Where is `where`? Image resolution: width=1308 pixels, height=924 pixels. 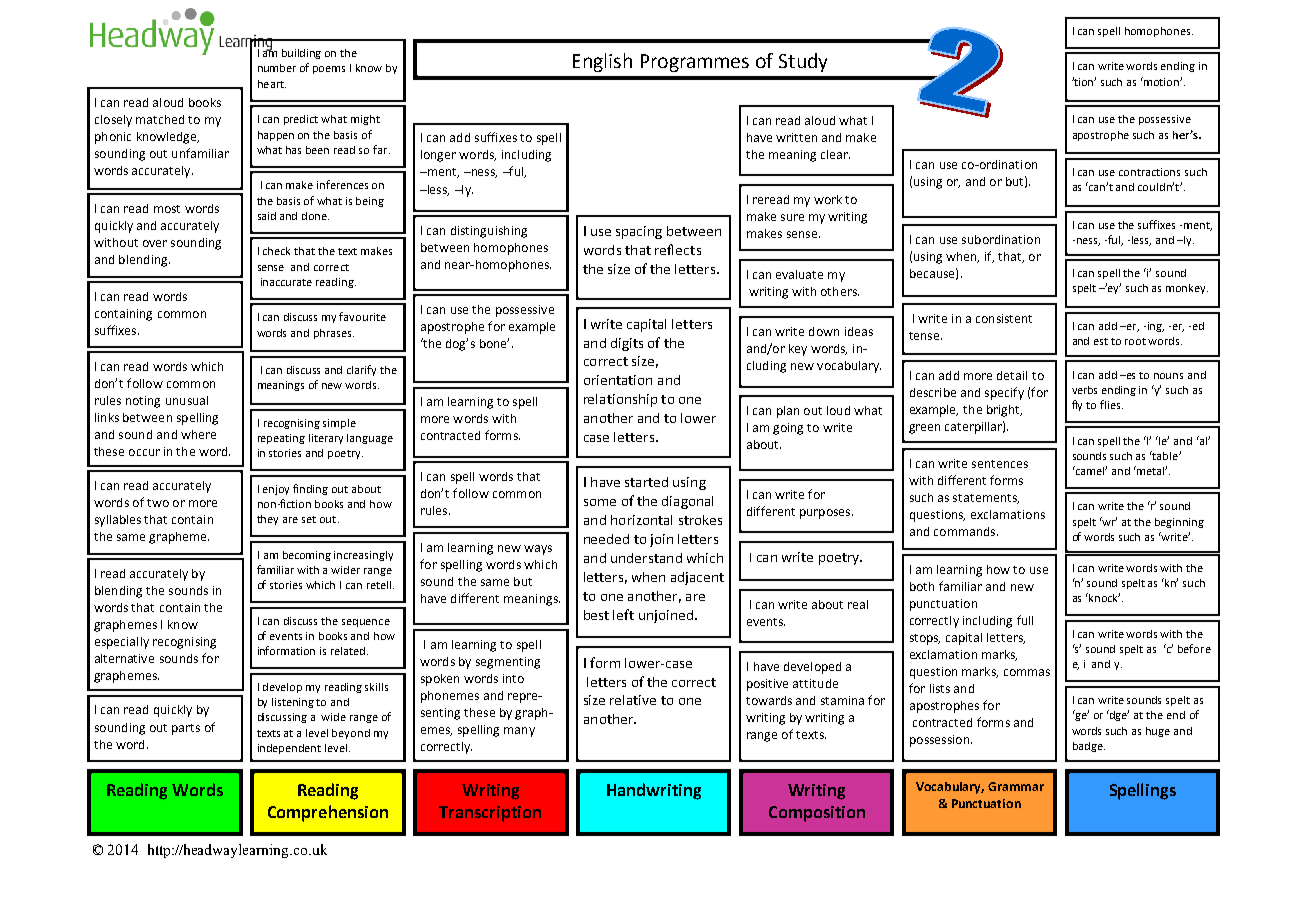
where is located at coordinates (198, 434).
